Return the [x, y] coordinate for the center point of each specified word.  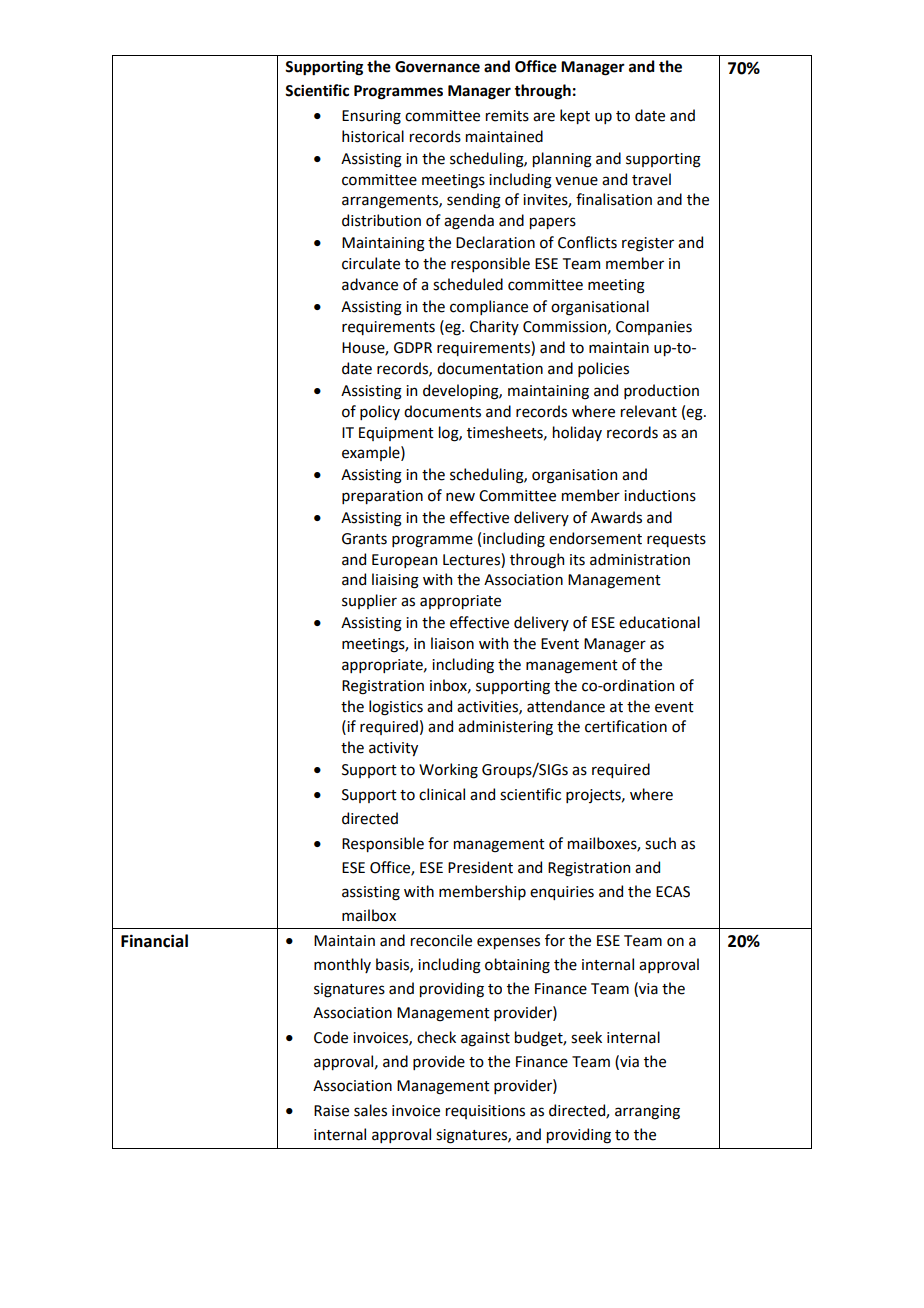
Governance [437, 67]
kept [575, 116]
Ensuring [371, 117]
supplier [369, 601]
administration [640, 559]
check [436, 1037]
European [404, 561]
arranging [647, 1112]
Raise [331, 1111]
